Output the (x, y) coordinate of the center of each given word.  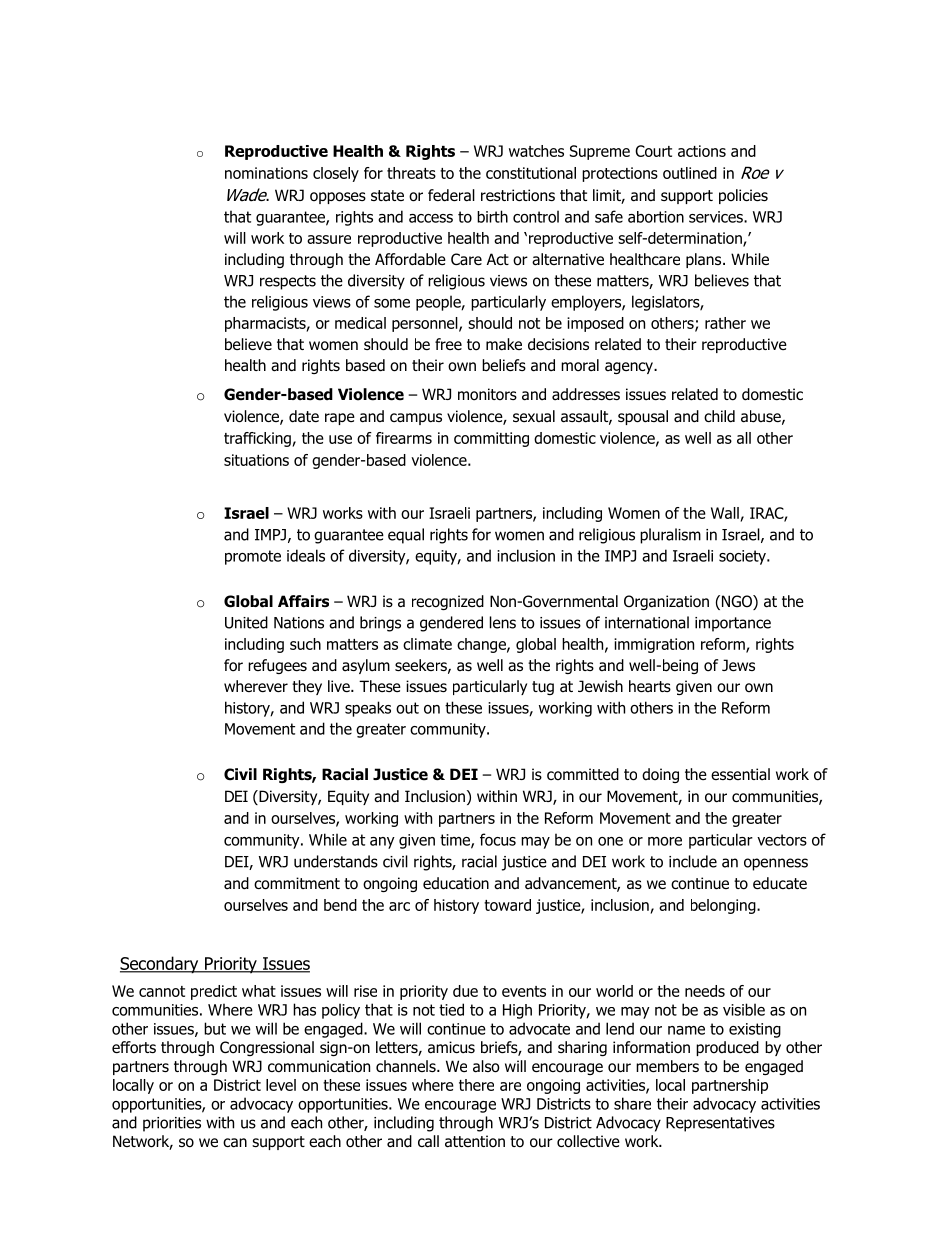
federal (451, 195)
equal (406, 536)
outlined (690, 173)
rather (725, 323)
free (448, 344)
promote (253, 557)
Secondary (160, 965)
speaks (368, 709)
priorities (172, 1124)
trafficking (258, 439)
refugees (277, 666)
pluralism (670, 536)
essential (740, 774)
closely (336, 174)
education (456, 883)
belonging (724, 906)
